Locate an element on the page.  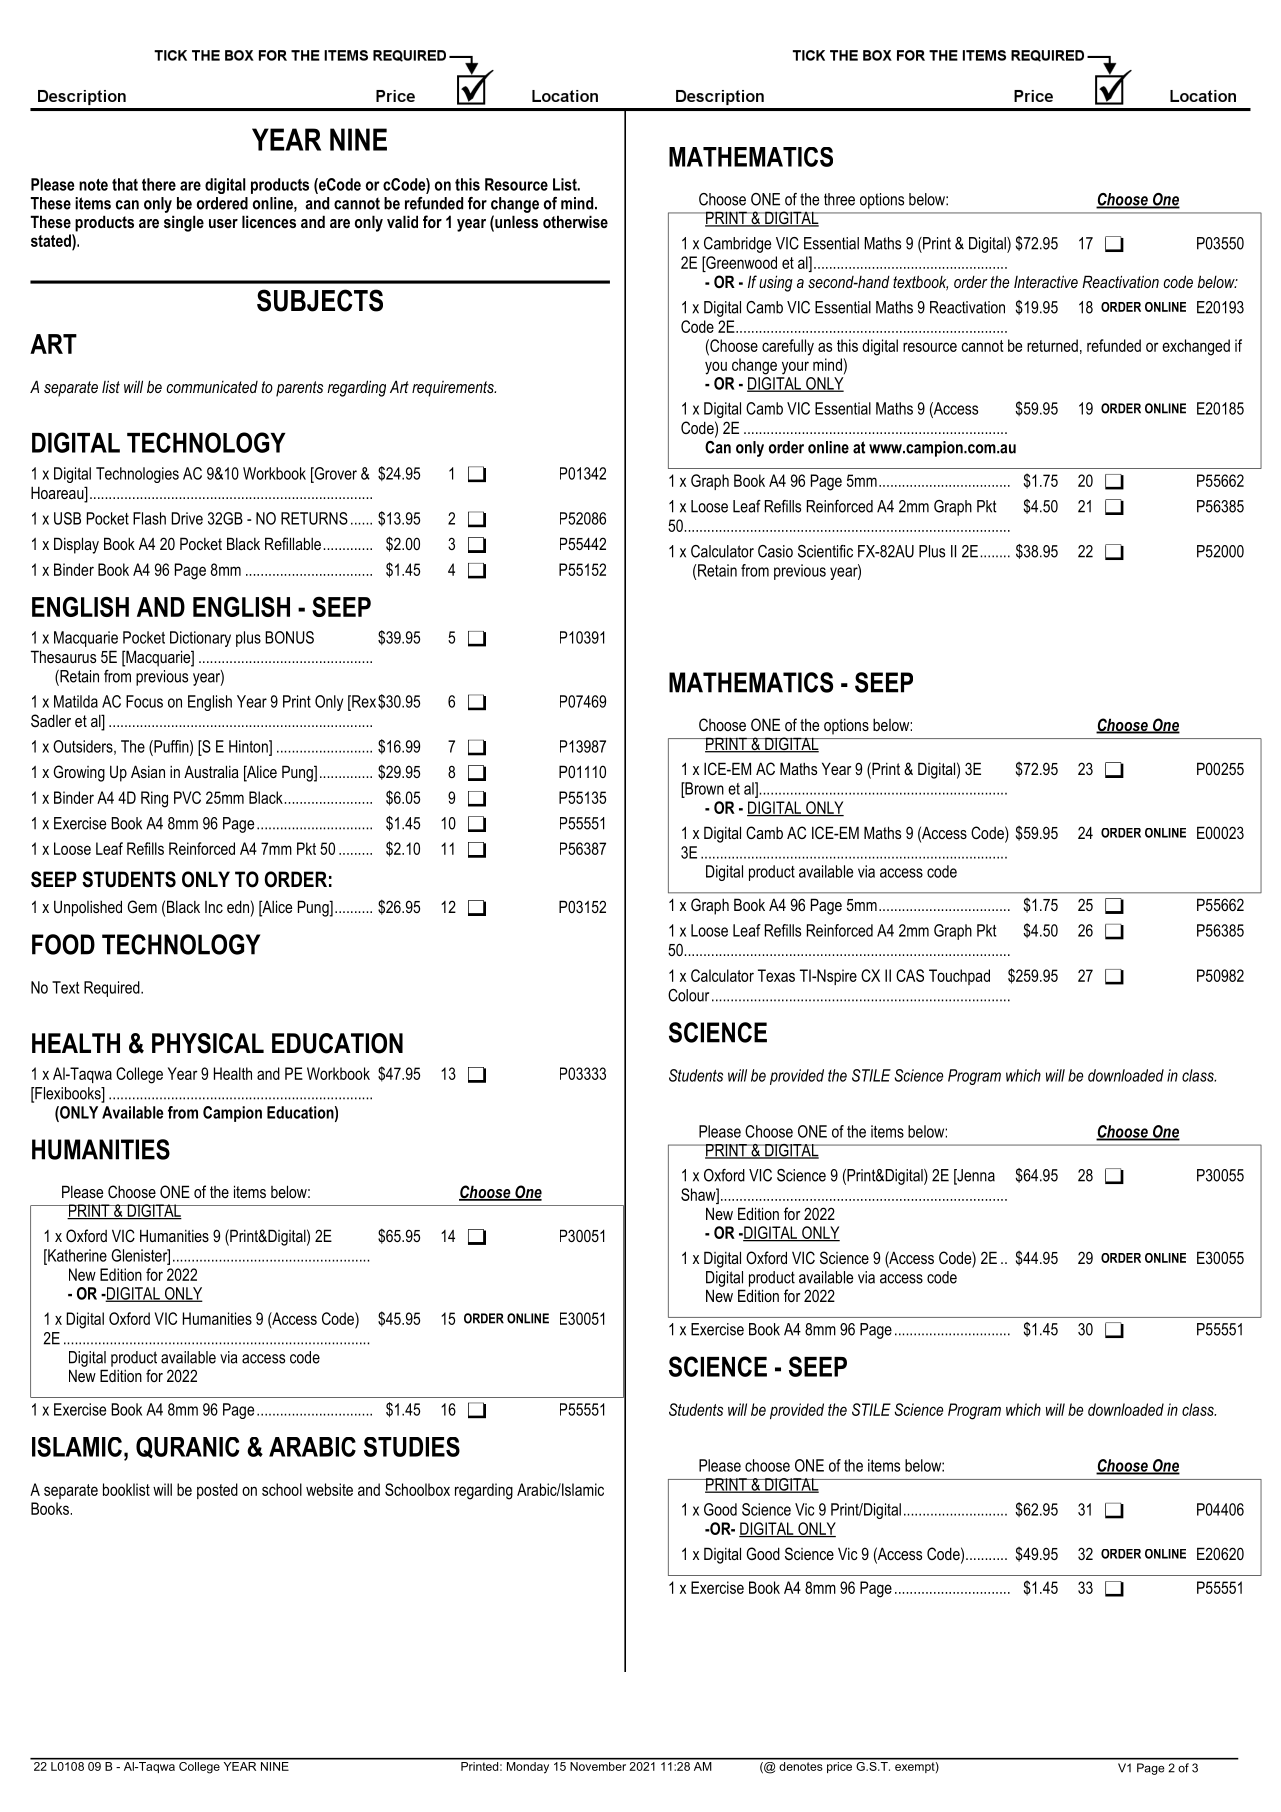
November is located at coordinates (598, 1765).
